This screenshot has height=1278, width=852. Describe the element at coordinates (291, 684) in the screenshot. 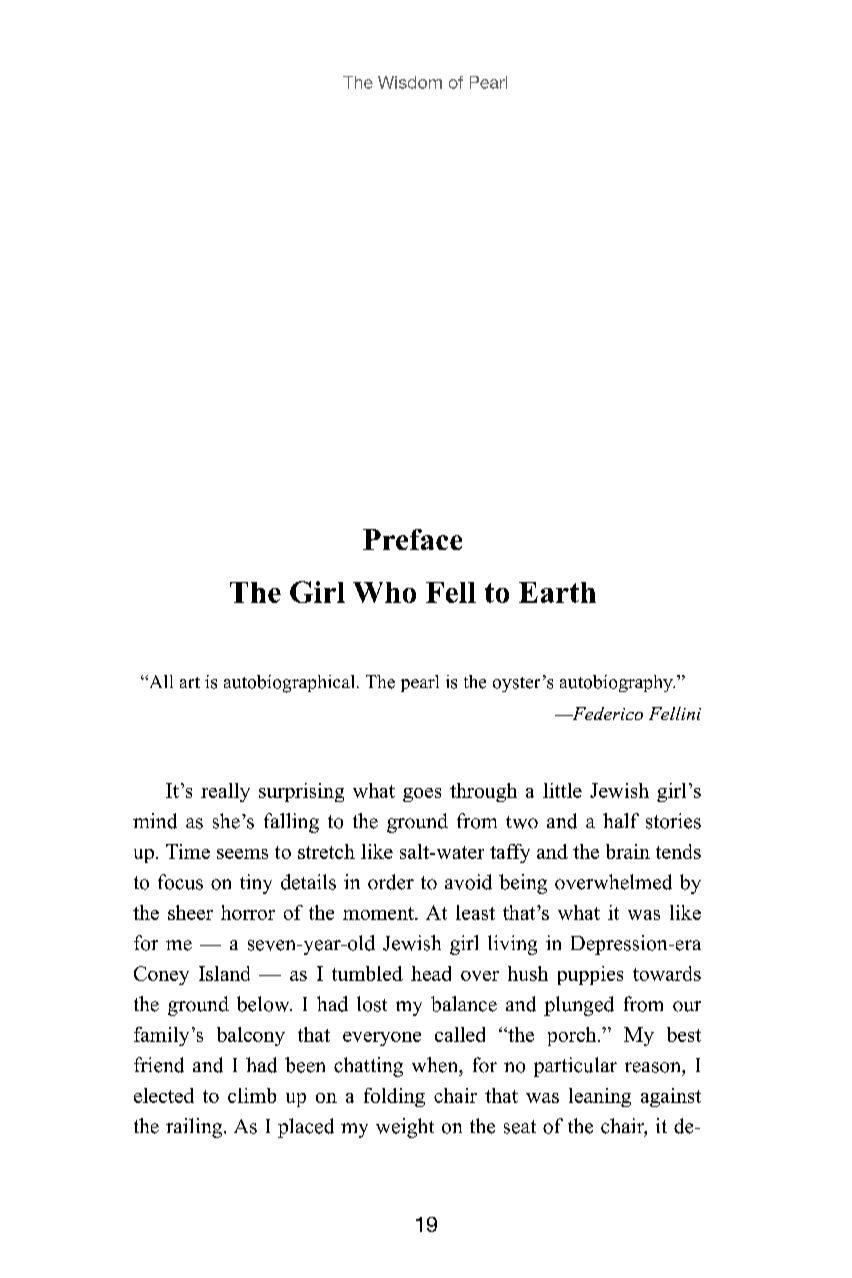

I see `autobiographical` at that location.
